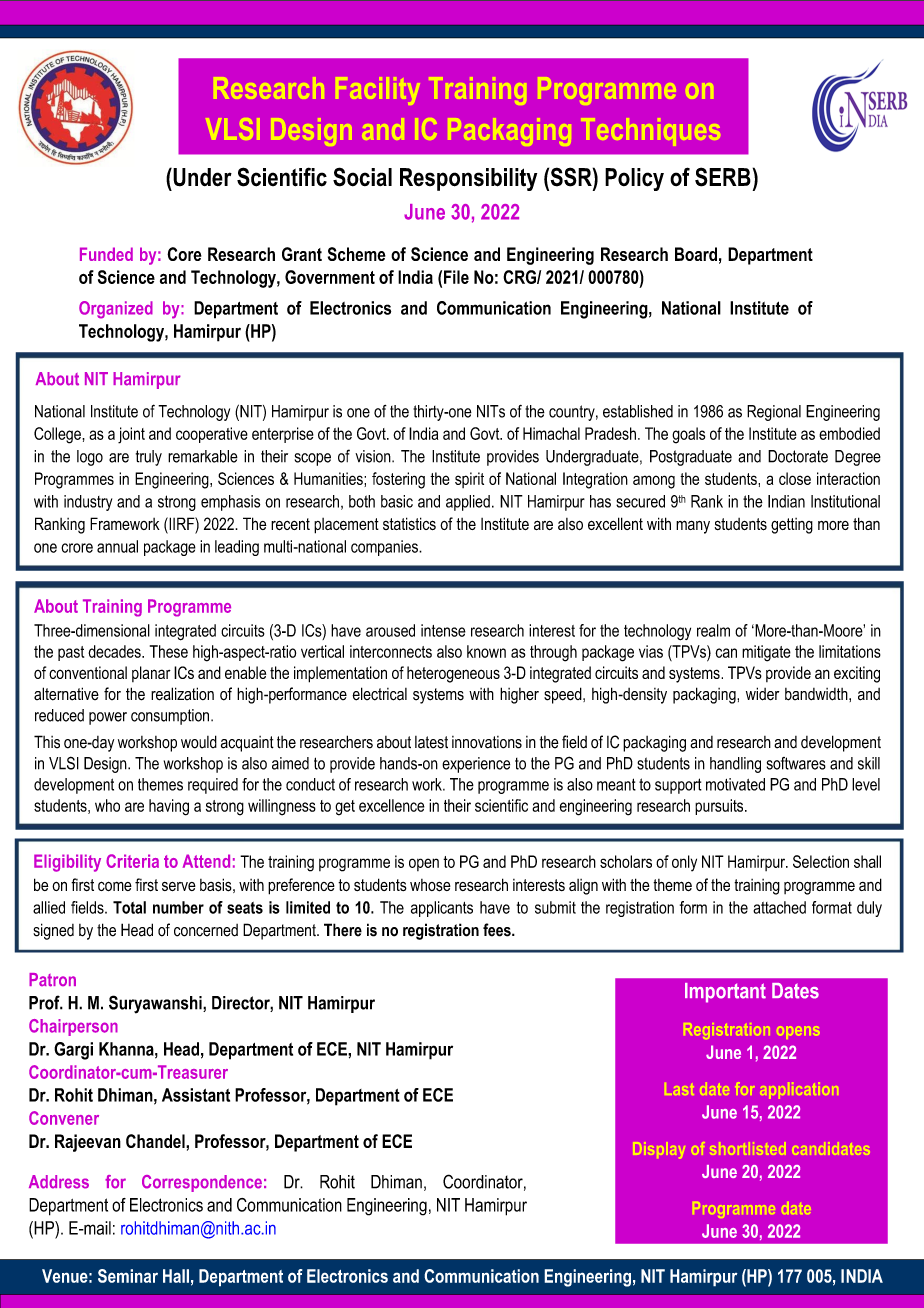 Image resolution: width=924 pixels, height=1308 pixels. I want to click on Seminar, so click(128, 1276).
